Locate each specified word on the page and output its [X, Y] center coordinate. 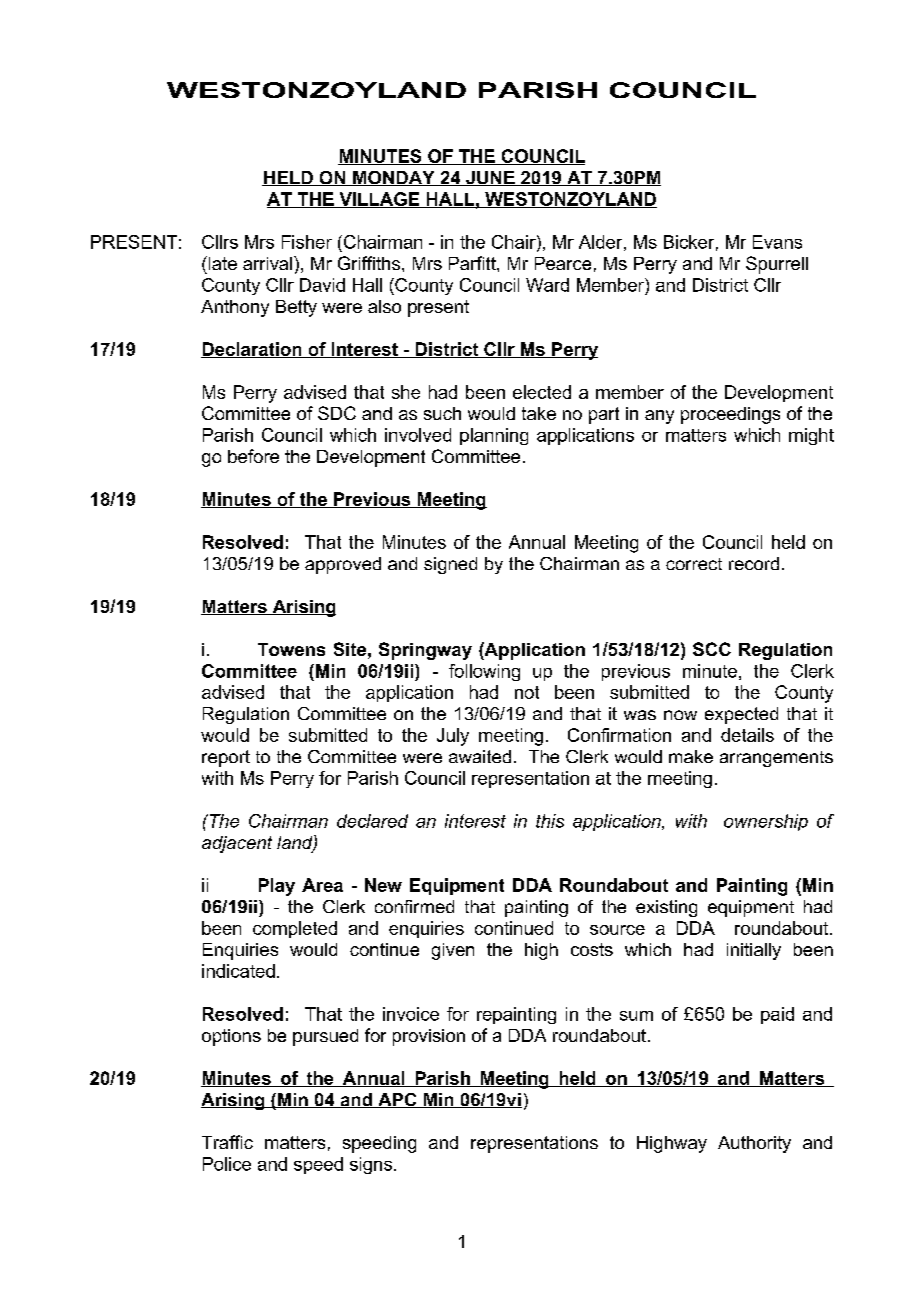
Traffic [227, 1142]
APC [397, 1100]
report [226, 758]
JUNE [490, 178]
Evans [777, 242]
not [527, 692]
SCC [712, 649]
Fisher [307, 242]
